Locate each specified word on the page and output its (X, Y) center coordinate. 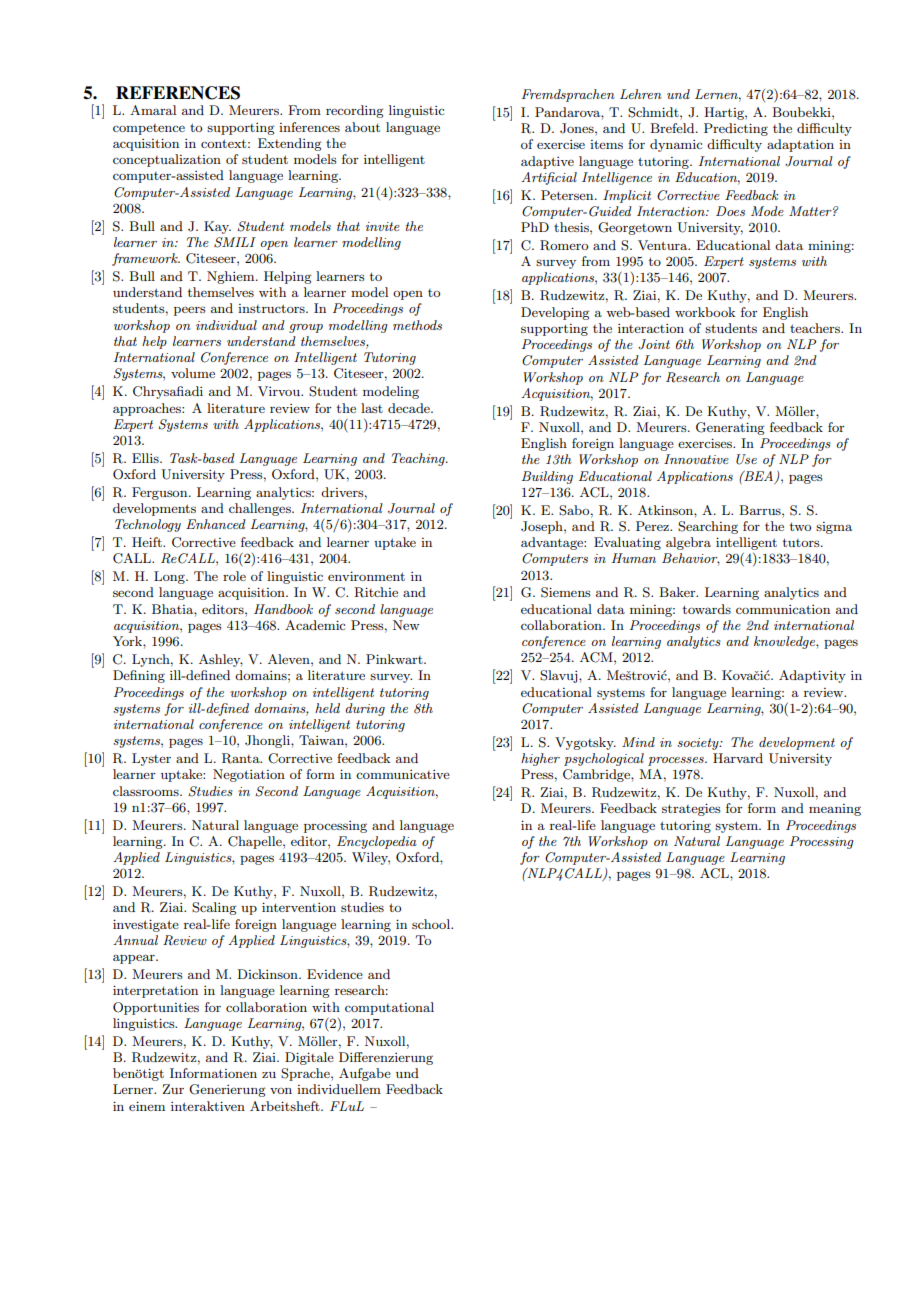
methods (417, 325)
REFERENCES (178, 93)
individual (226, 325)
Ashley (221, 660)
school (432, 924)
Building (547, 477)
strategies (691, 809)
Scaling (214, 908)
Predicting (736, 129)
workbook (705, 312)
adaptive (547, 162)
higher (540, 759)
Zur (173, 1089)
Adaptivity (812, 676)
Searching (708, 527)
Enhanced (216, 524)
